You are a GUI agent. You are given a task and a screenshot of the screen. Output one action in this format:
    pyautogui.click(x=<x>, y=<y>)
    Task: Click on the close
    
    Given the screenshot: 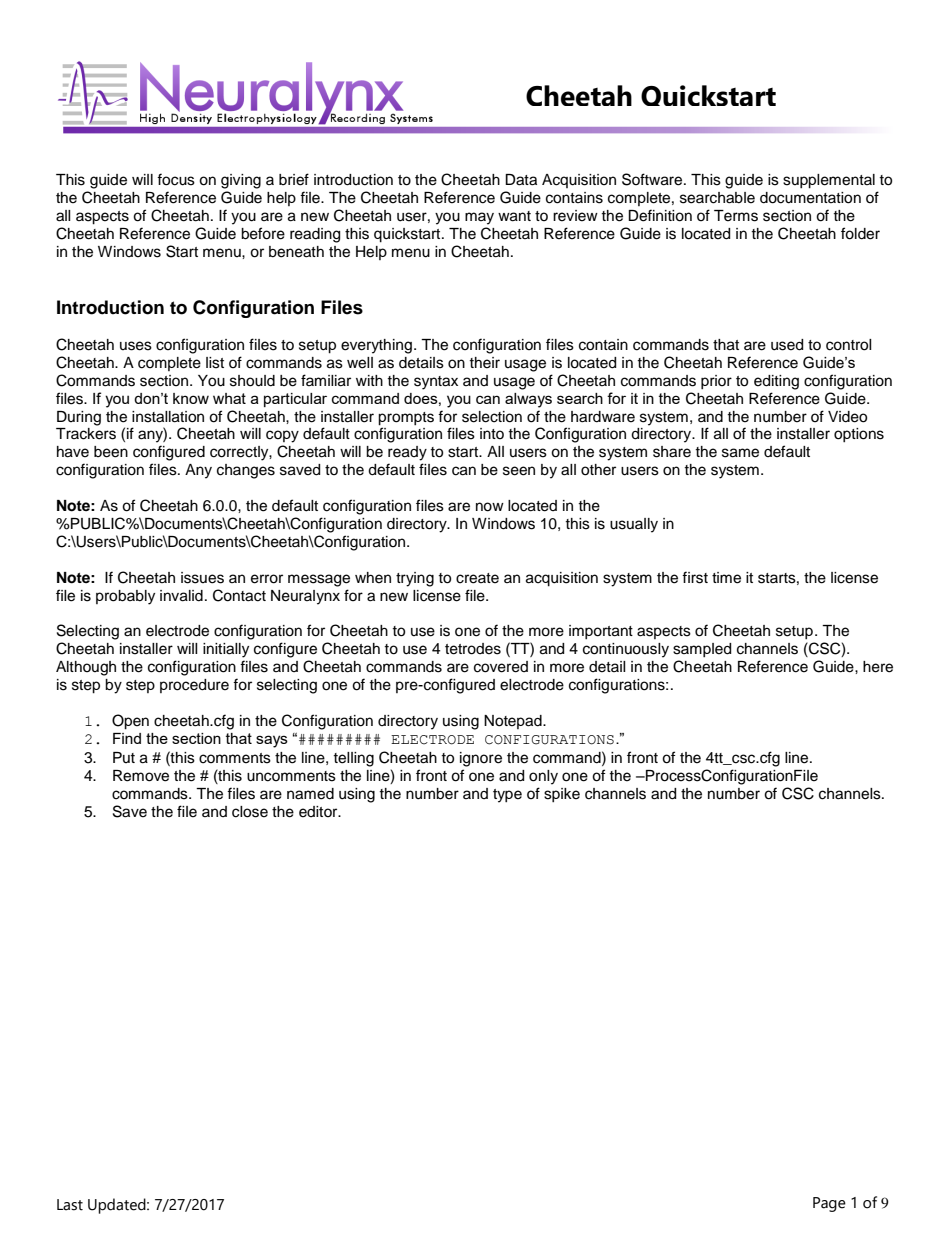 What is the action you would take?
    pyautogui.click(x=250, y=812)
